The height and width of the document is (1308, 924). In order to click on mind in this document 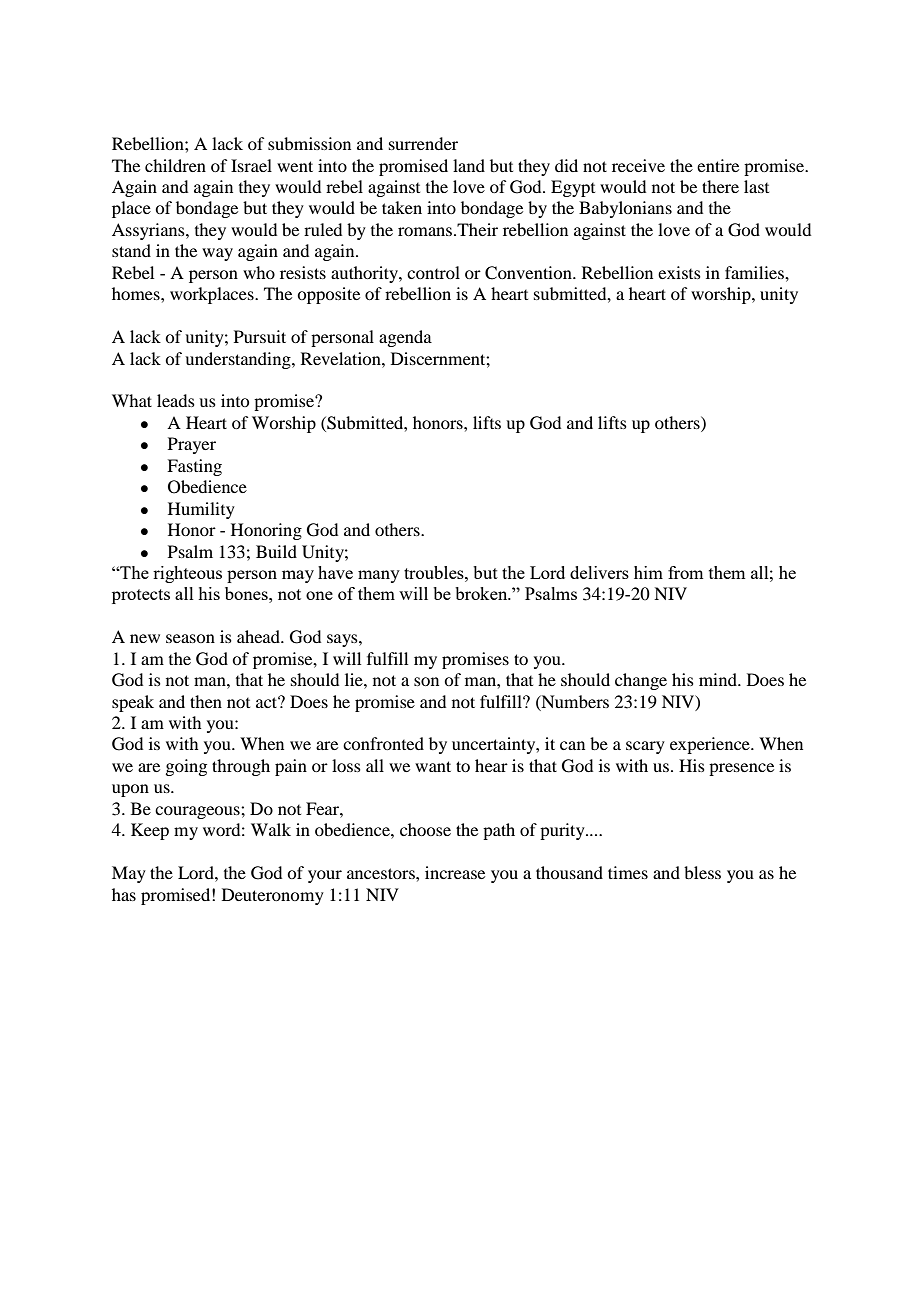, I will do `click(719, 679)`.
